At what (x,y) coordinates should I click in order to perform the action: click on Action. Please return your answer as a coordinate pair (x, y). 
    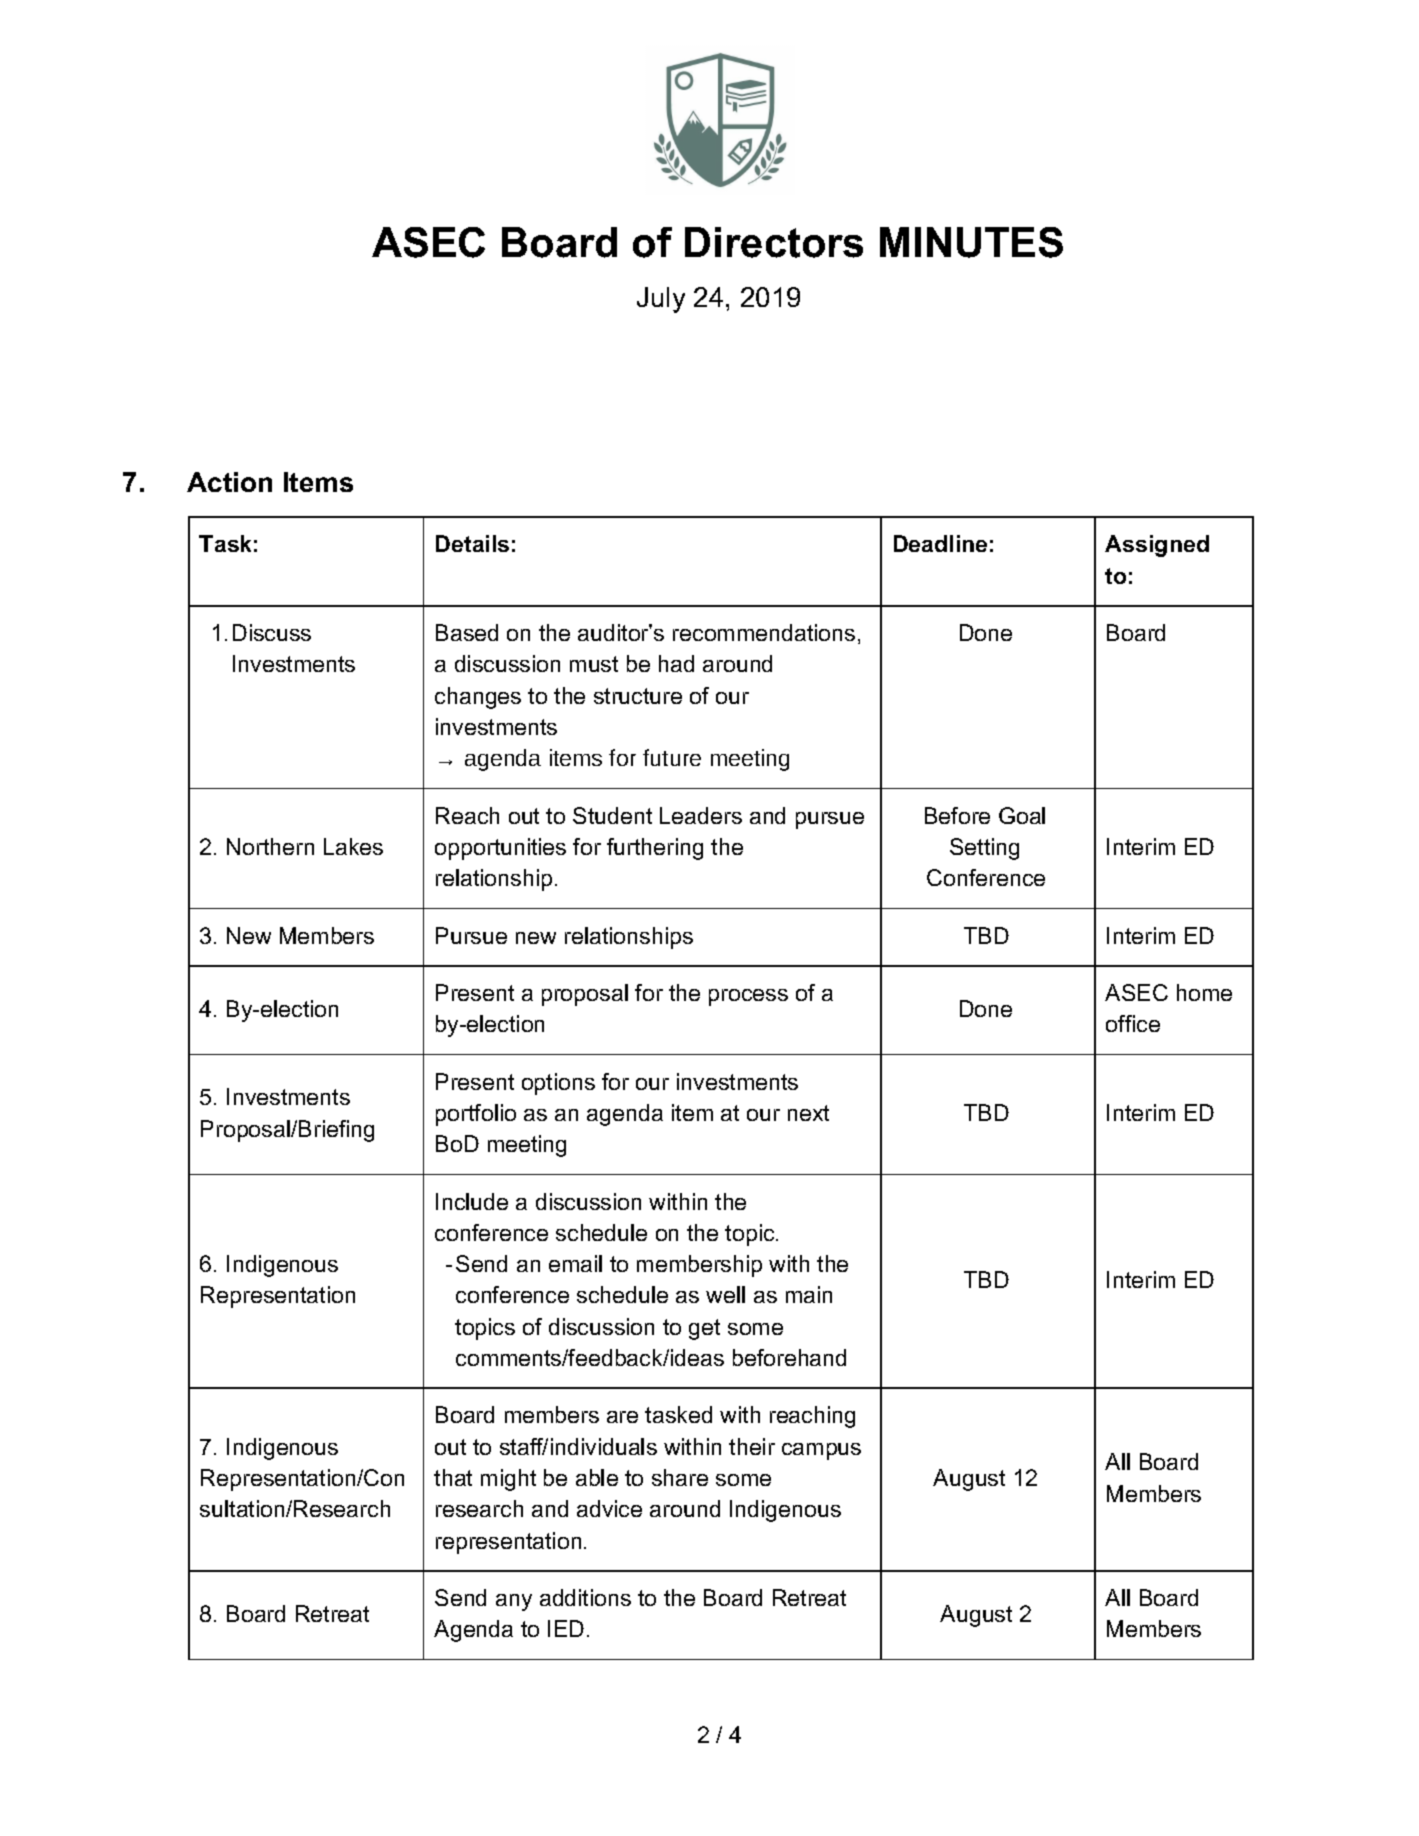
    Looking at the image, I should click on (229, 482).
